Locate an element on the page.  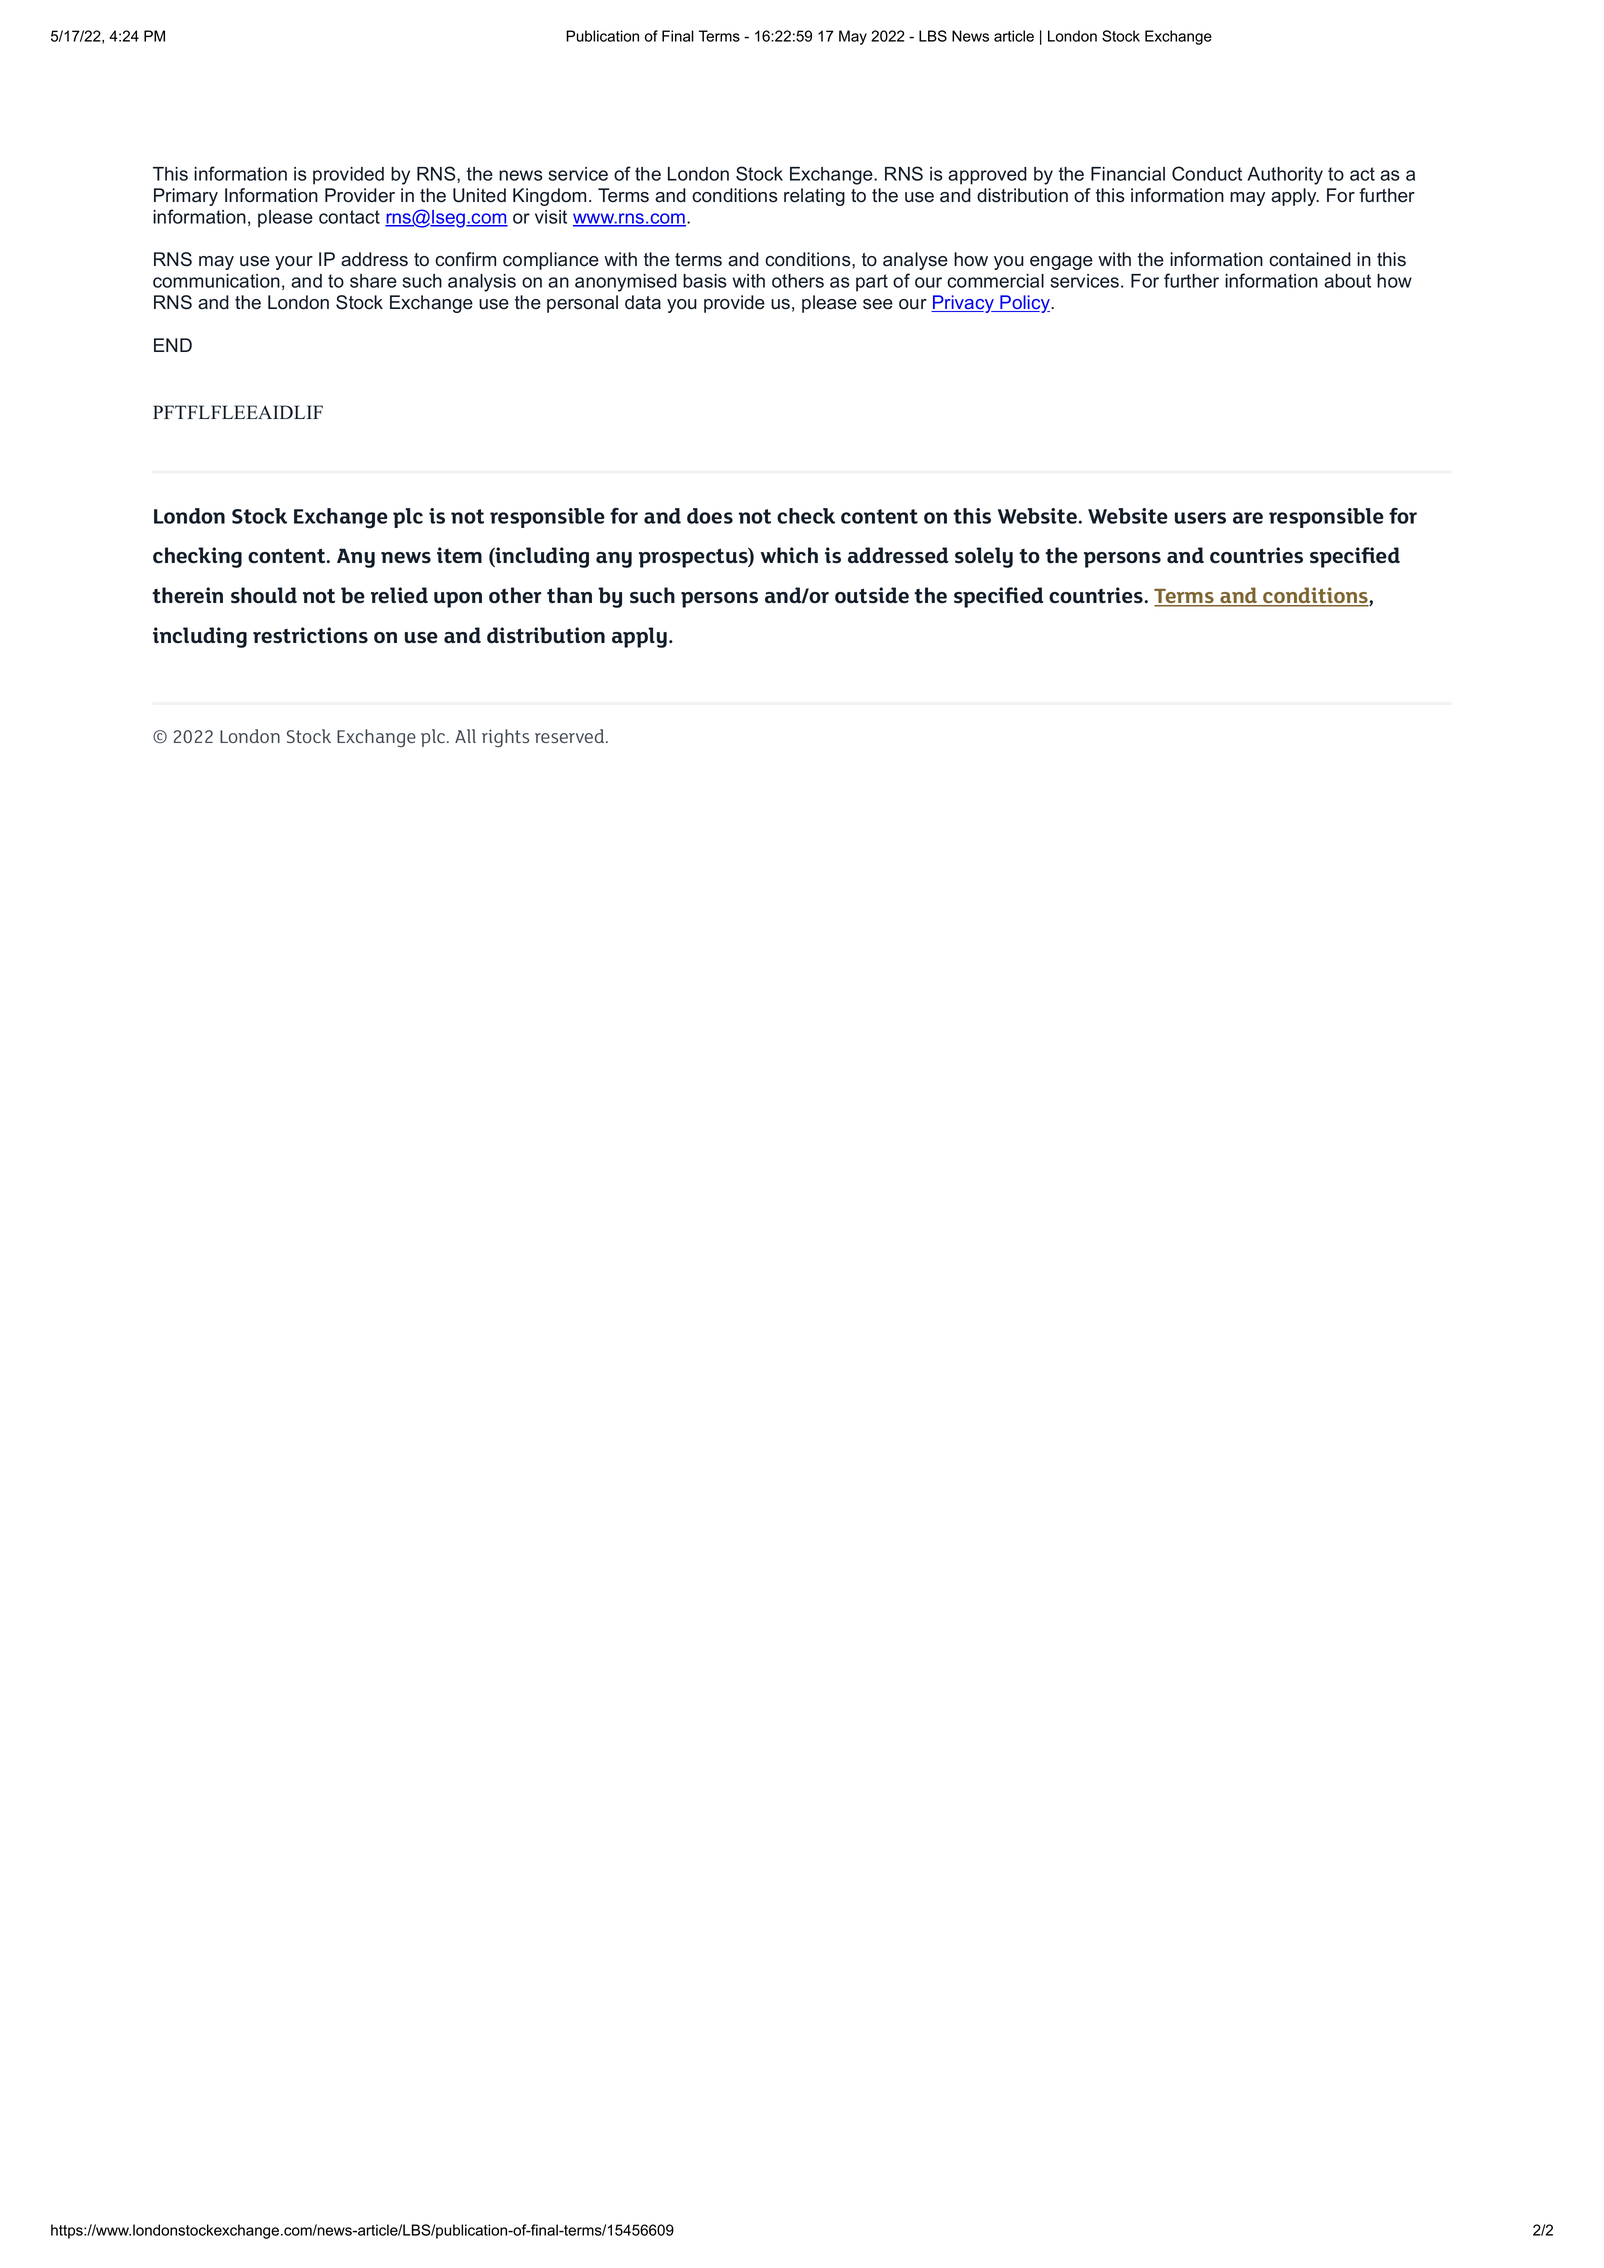
reserved is located at coordinates (571, 736).
